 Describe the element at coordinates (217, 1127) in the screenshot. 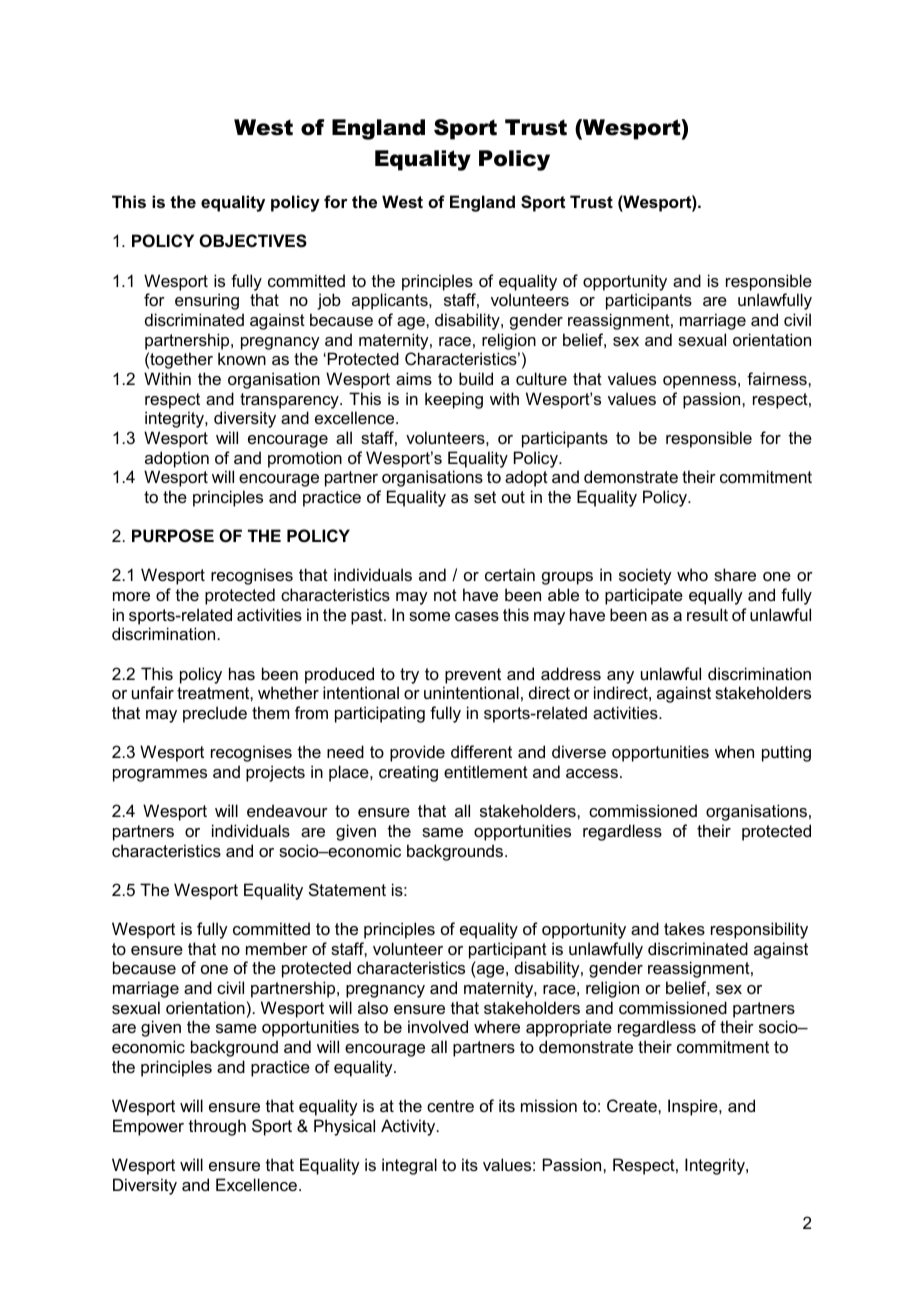

I see `through` at that location.
